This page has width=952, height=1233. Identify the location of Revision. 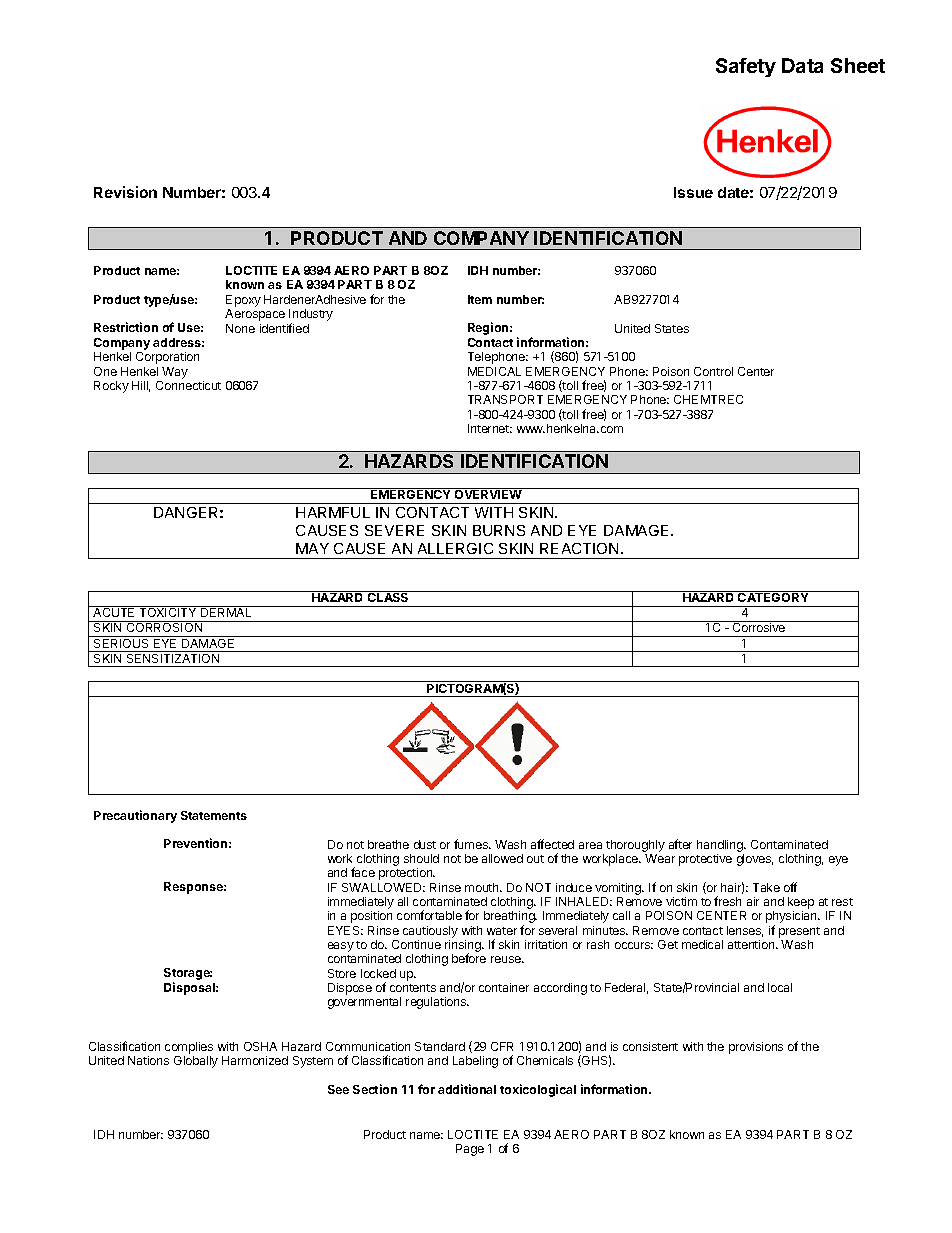
(125, 192).
